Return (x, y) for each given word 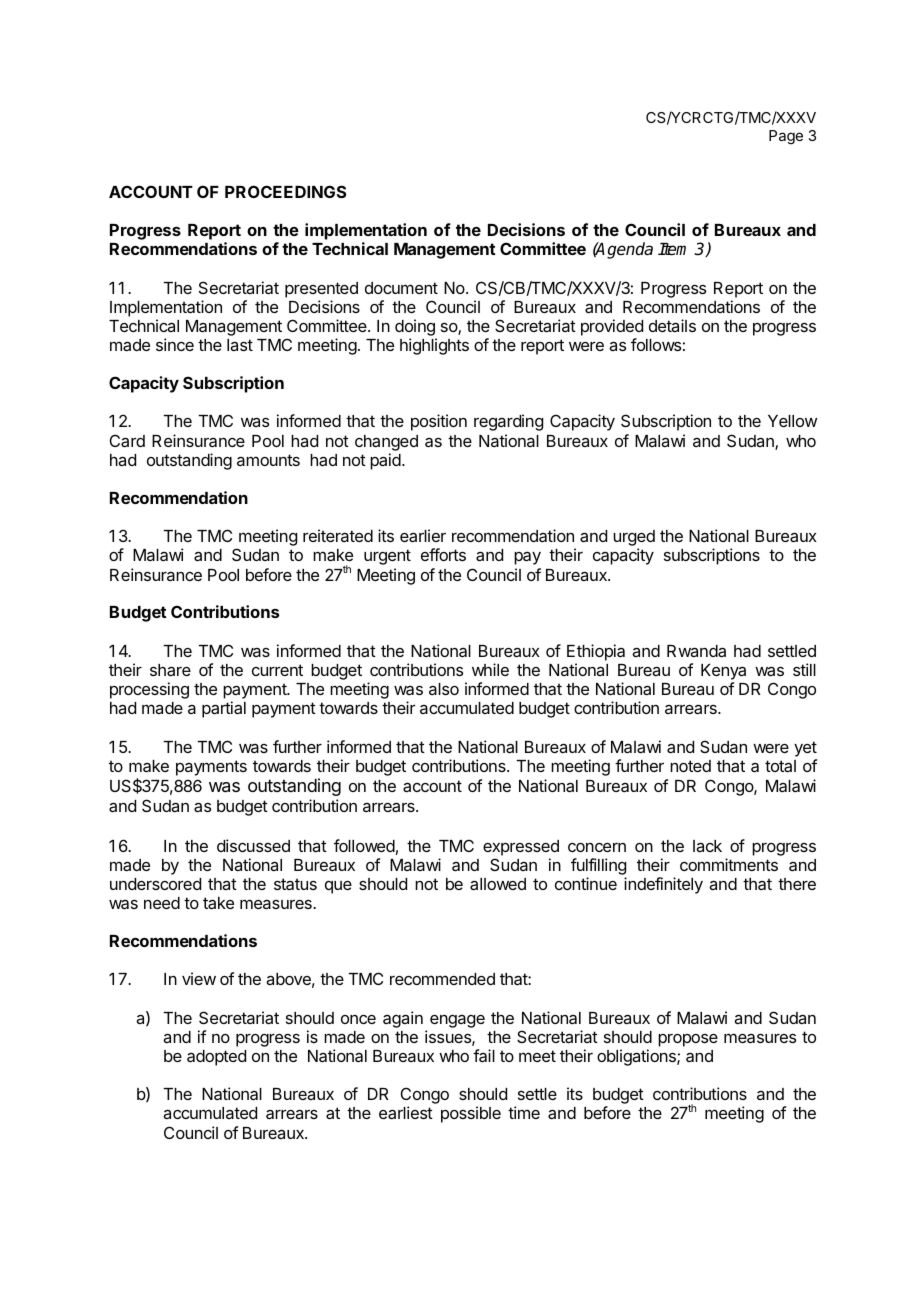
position (439, 422)
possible (471, 1114)
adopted (216, 1058)
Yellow (792, 421)
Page (786, 137)
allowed (498, 884)
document (401, 288)
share (170, 670)
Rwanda (696, 651)
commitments (729, 864)
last (240, 345)
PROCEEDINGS (285, 191)
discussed (253, 845)
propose (688, 1040)
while (490, 669)
